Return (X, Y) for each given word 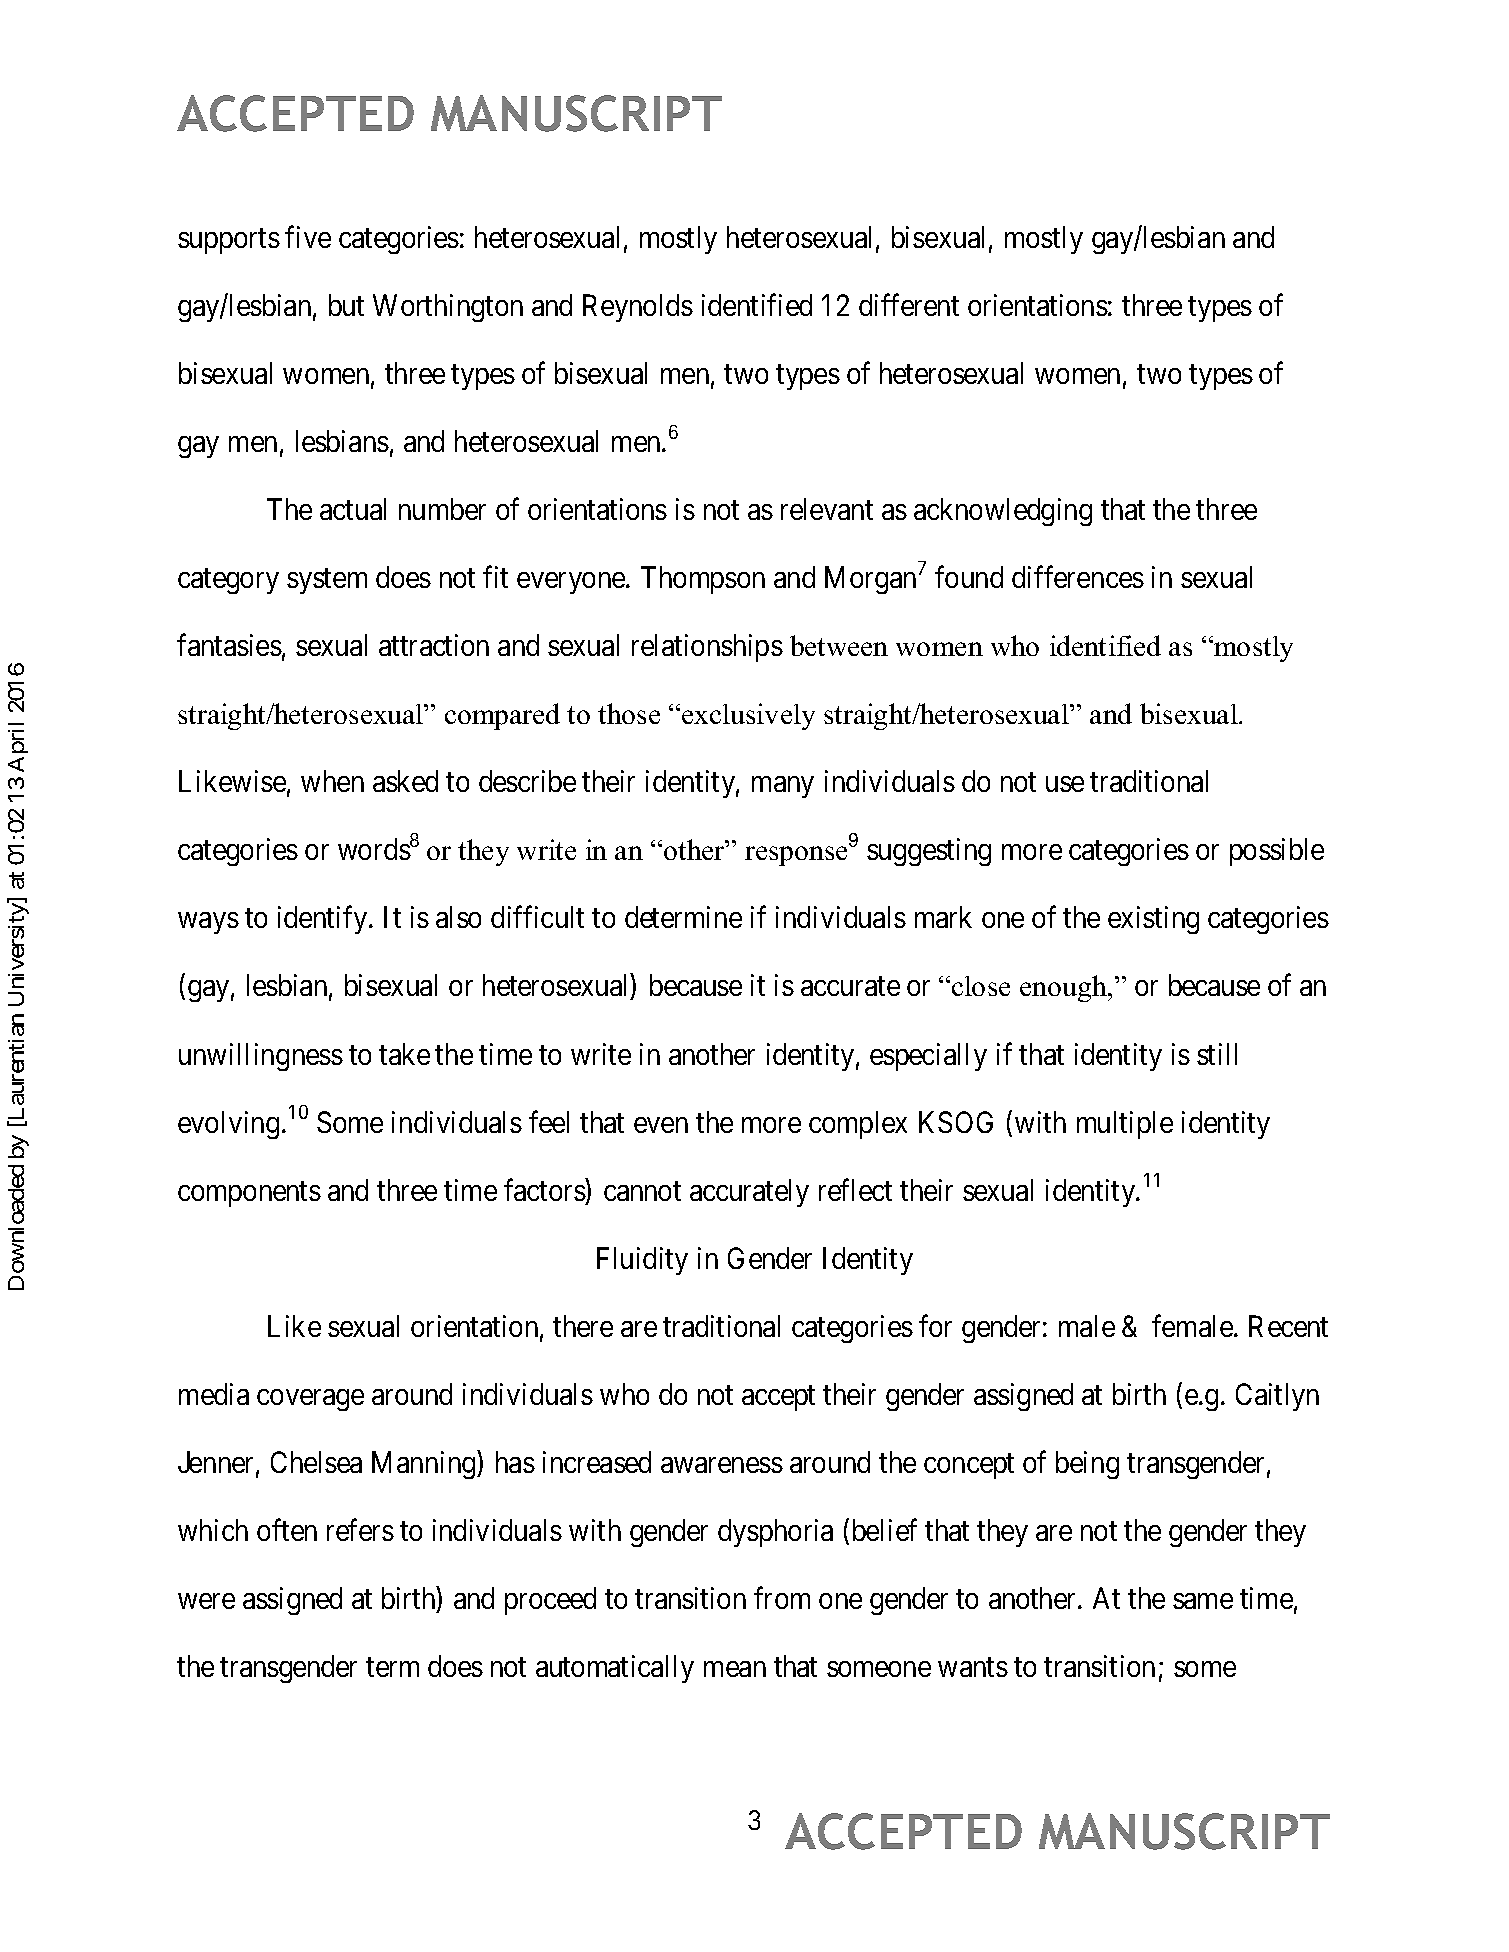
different (909, 305)
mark (943, 917)
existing (1153, 920)
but (346, 305)
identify (324, 920)
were (206, 1601)
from (782, 1598)
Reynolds (638, 308)
